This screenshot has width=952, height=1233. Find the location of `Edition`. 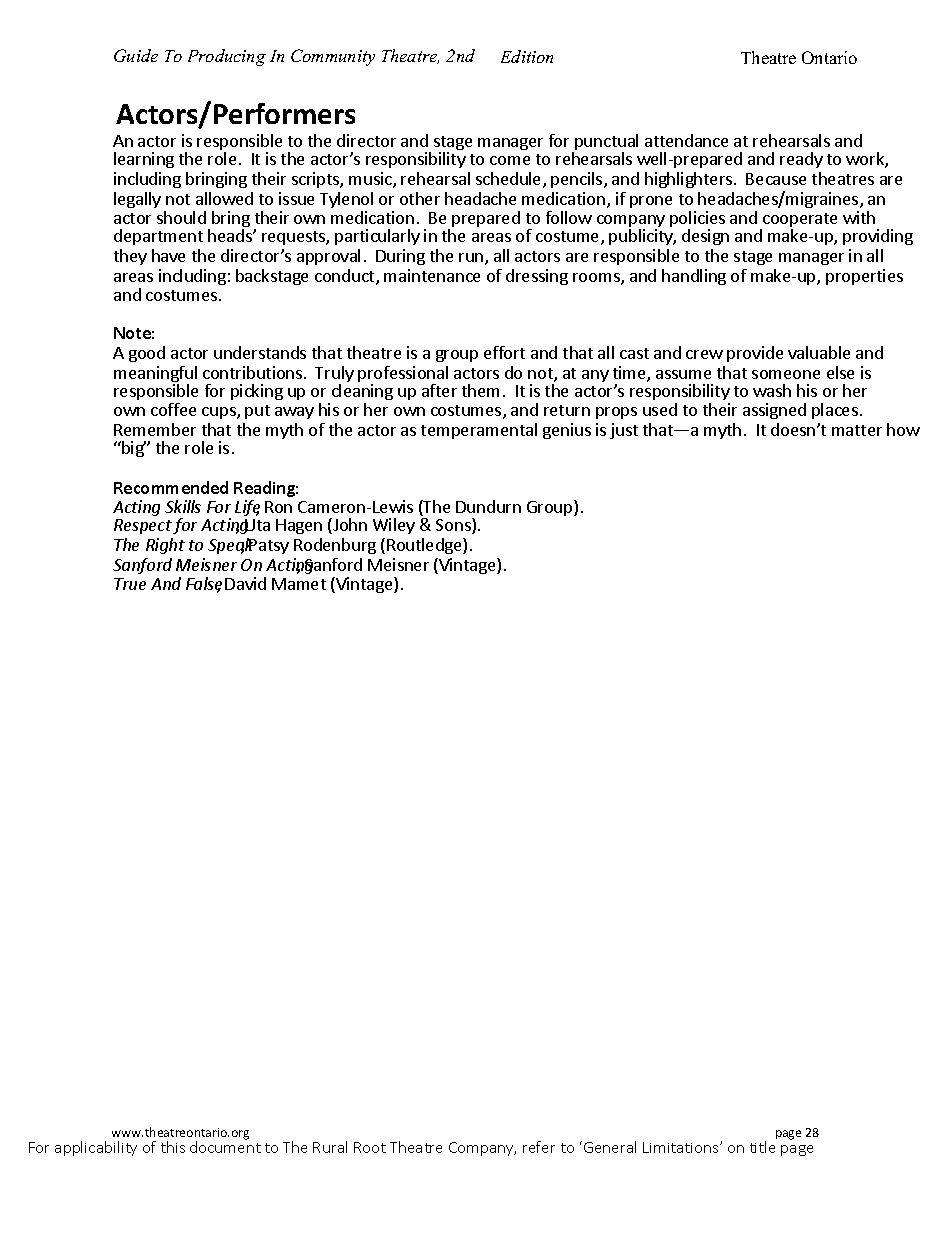

Edition is located at coordinates (527, 56).
